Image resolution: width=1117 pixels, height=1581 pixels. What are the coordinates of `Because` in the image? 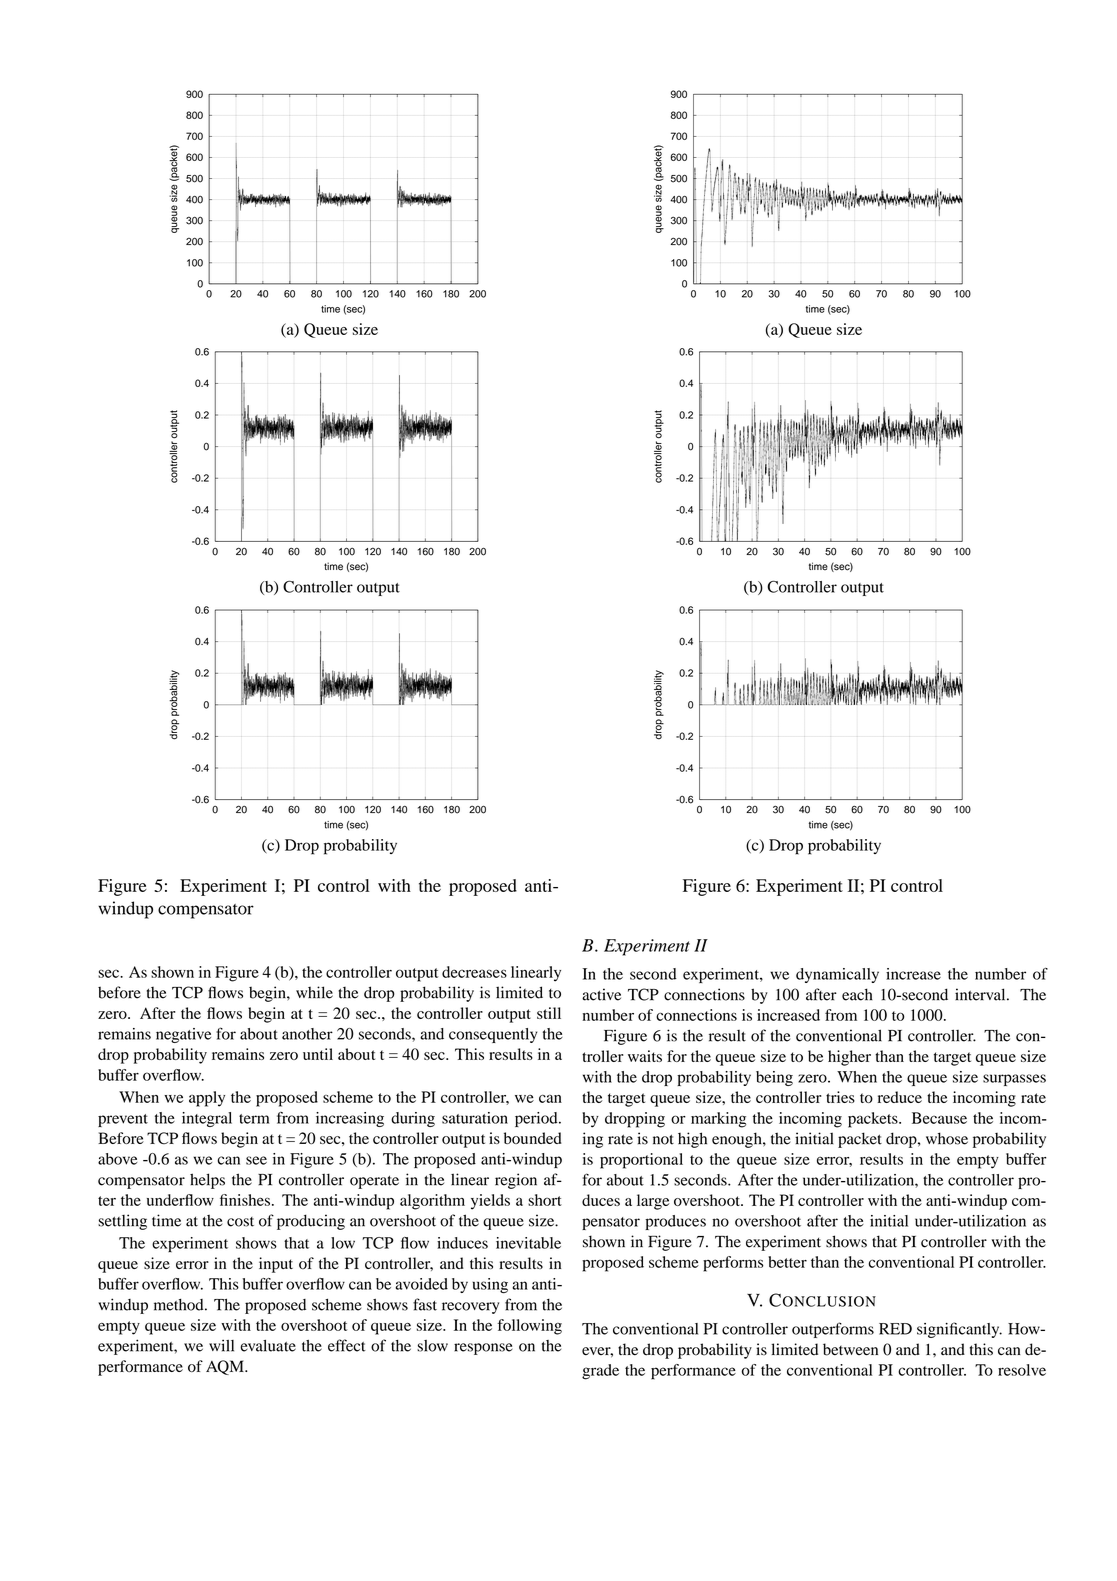 It's located at (939, 1118).
